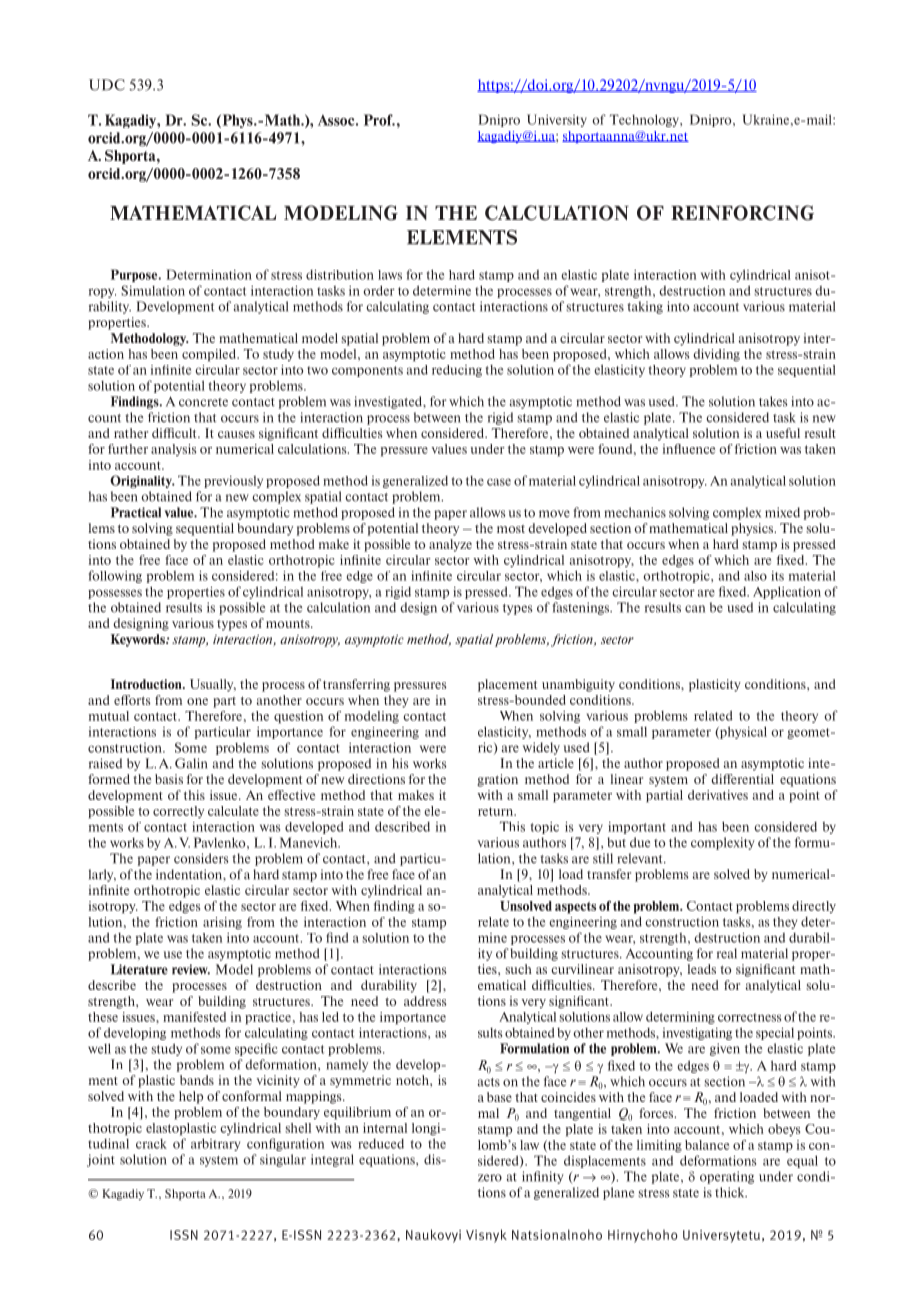 This page has height=1308, width=924. Describe the element at coordinates (215, 1144) in the page. I see `arbitrary` at that location.
